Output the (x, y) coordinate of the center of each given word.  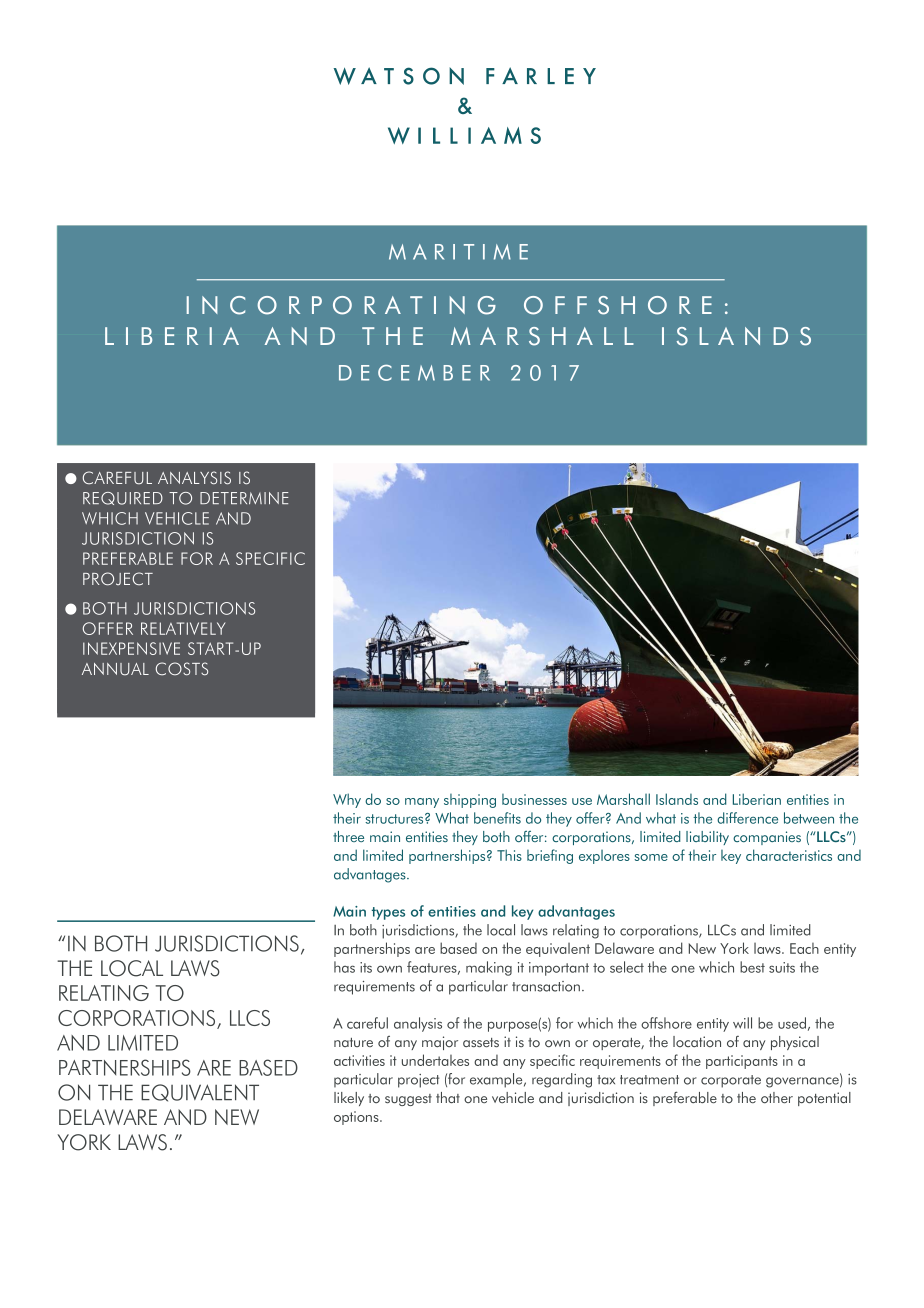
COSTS (182, 669)
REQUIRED (123, 498)
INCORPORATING (341, 305)
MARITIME (458, 252)
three (348, 836)
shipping (470, 801)
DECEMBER (414, 372)
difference (747, 818)
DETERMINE (244, 498)
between (809, 818)
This (509, 855)
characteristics (789, 855)
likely (349, 1099)
